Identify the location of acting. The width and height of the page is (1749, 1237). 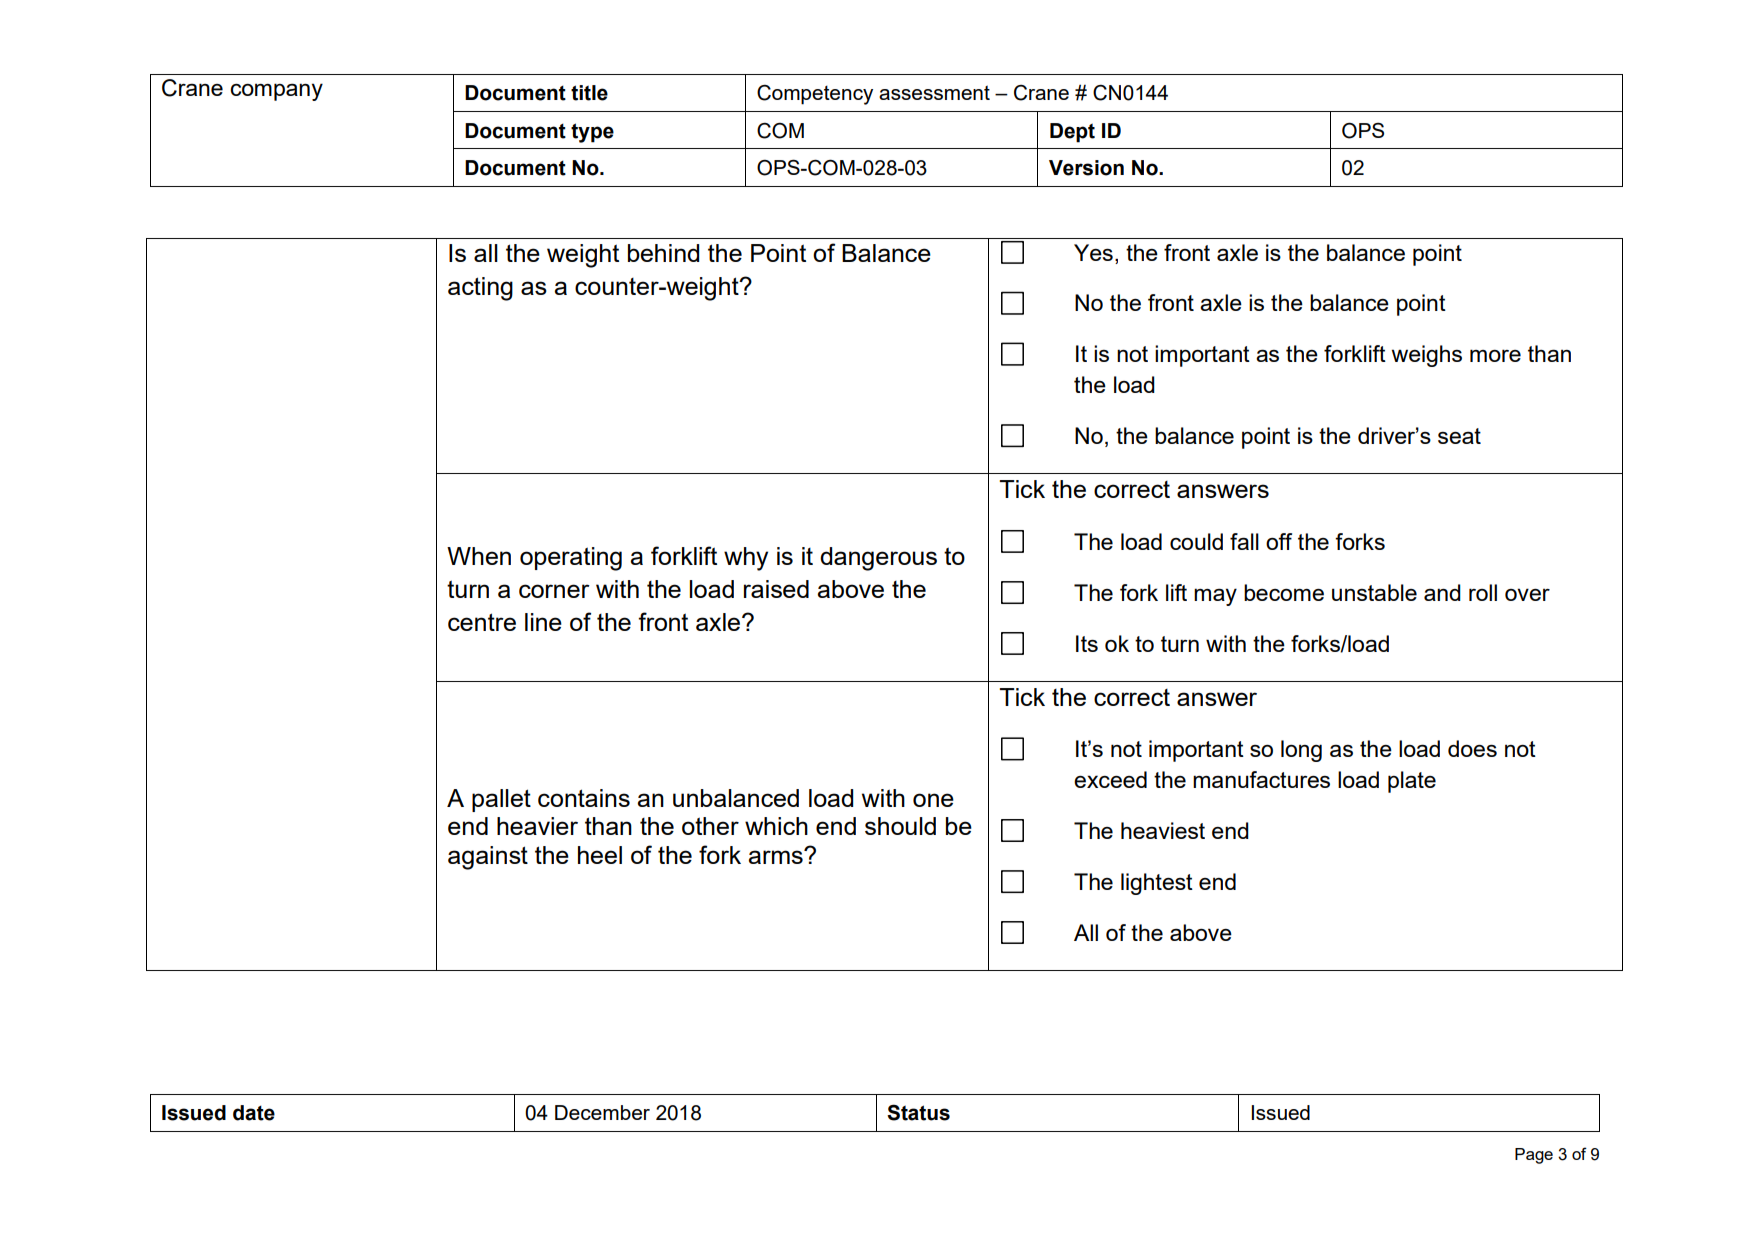
(480, 289).
